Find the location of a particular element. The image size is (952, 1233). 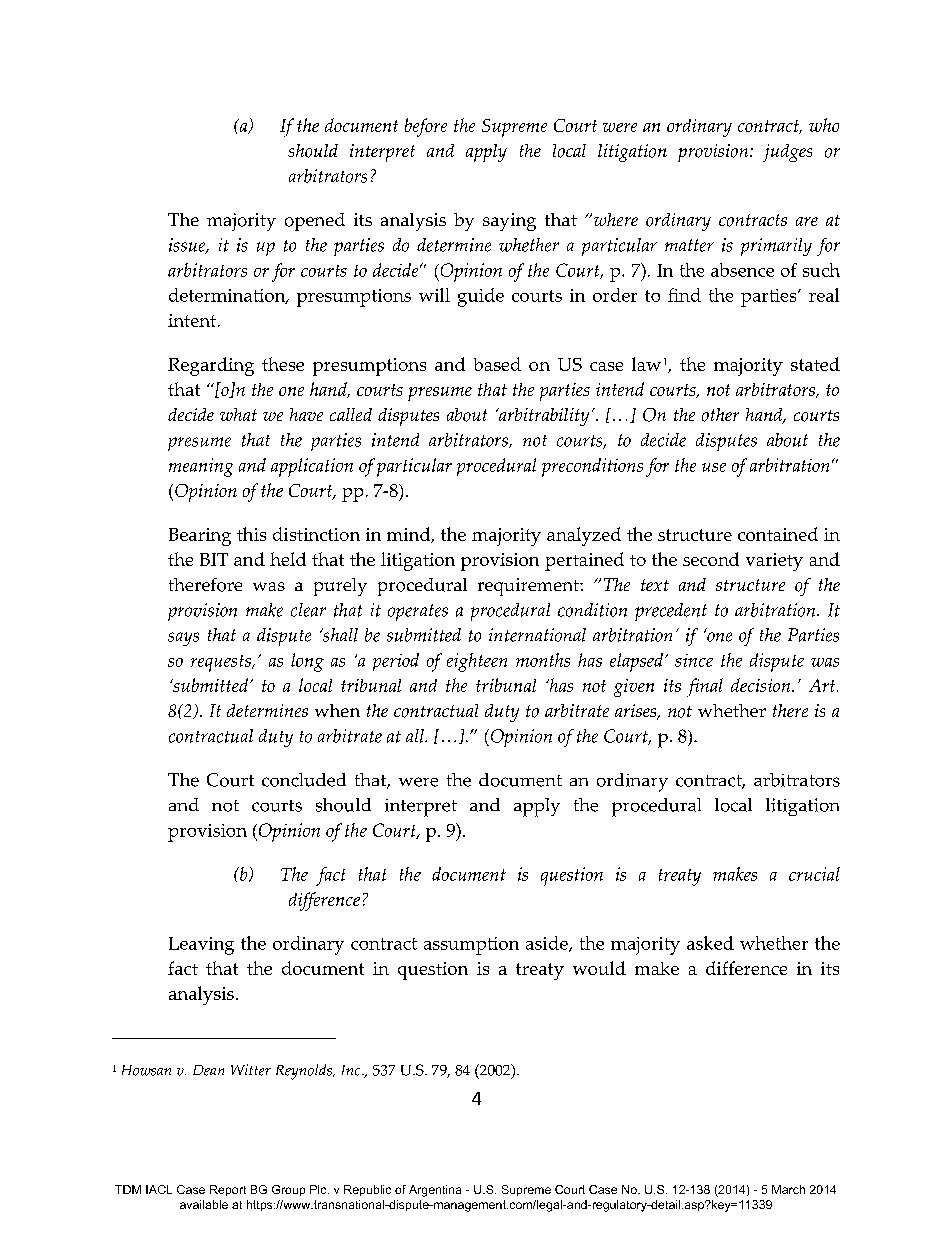

based is located at coordinates (497, 364).
